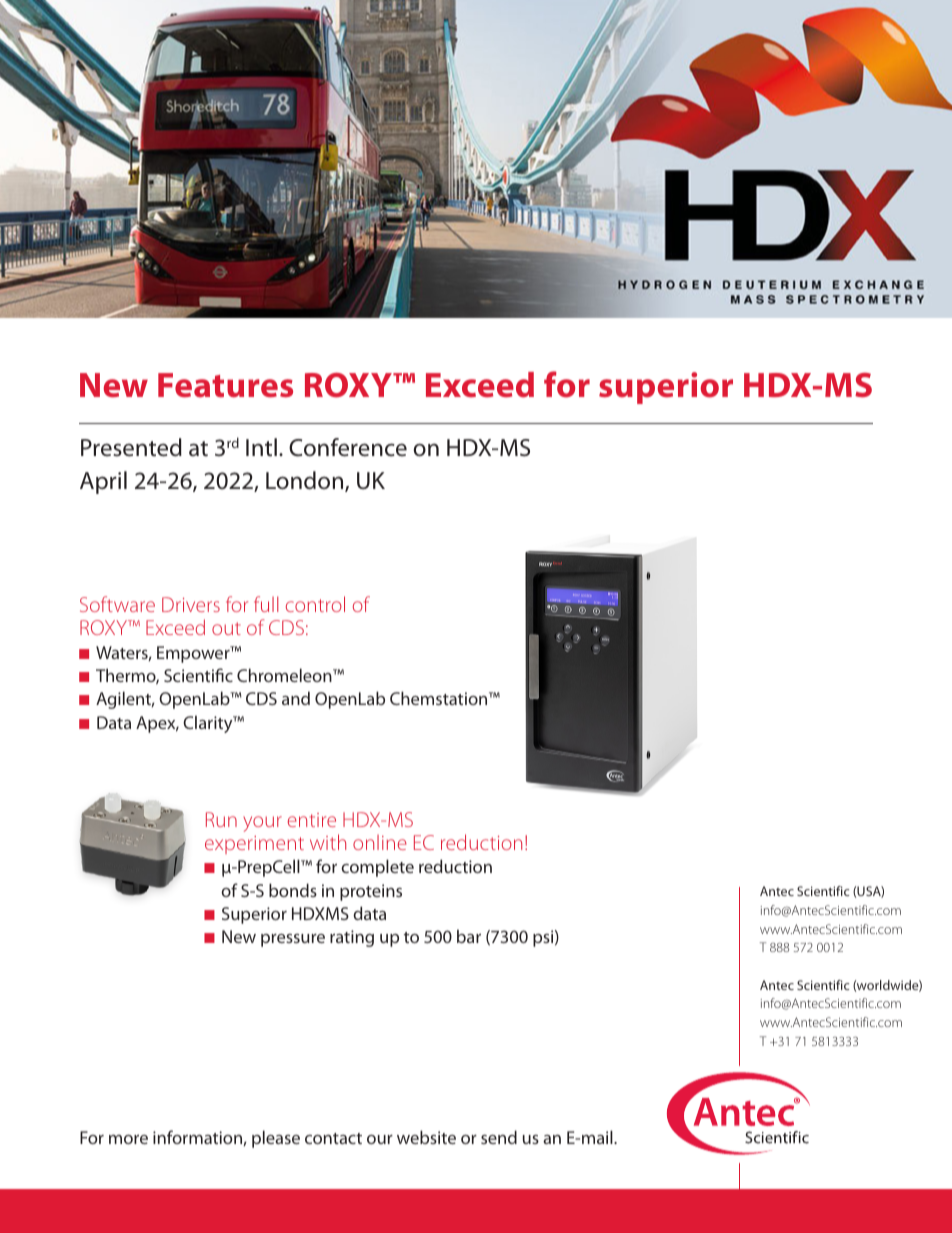 This screenshot has height=1233, width=952. I want to click on and, so click(296, 698).
